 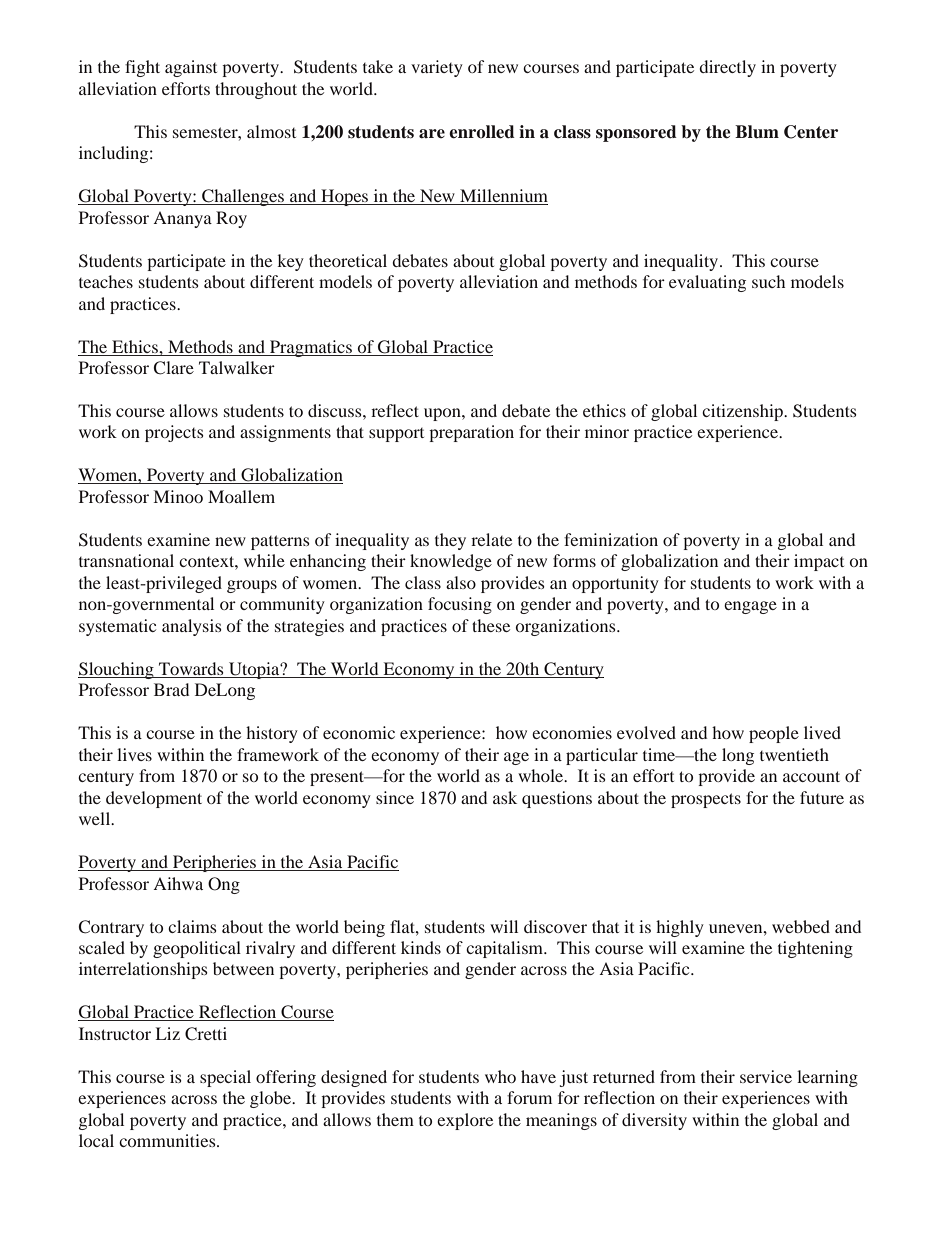 What do you see at coordinates (192, 627) in the screenshot?
I see `analysis` at bounding box center [192, 627].
